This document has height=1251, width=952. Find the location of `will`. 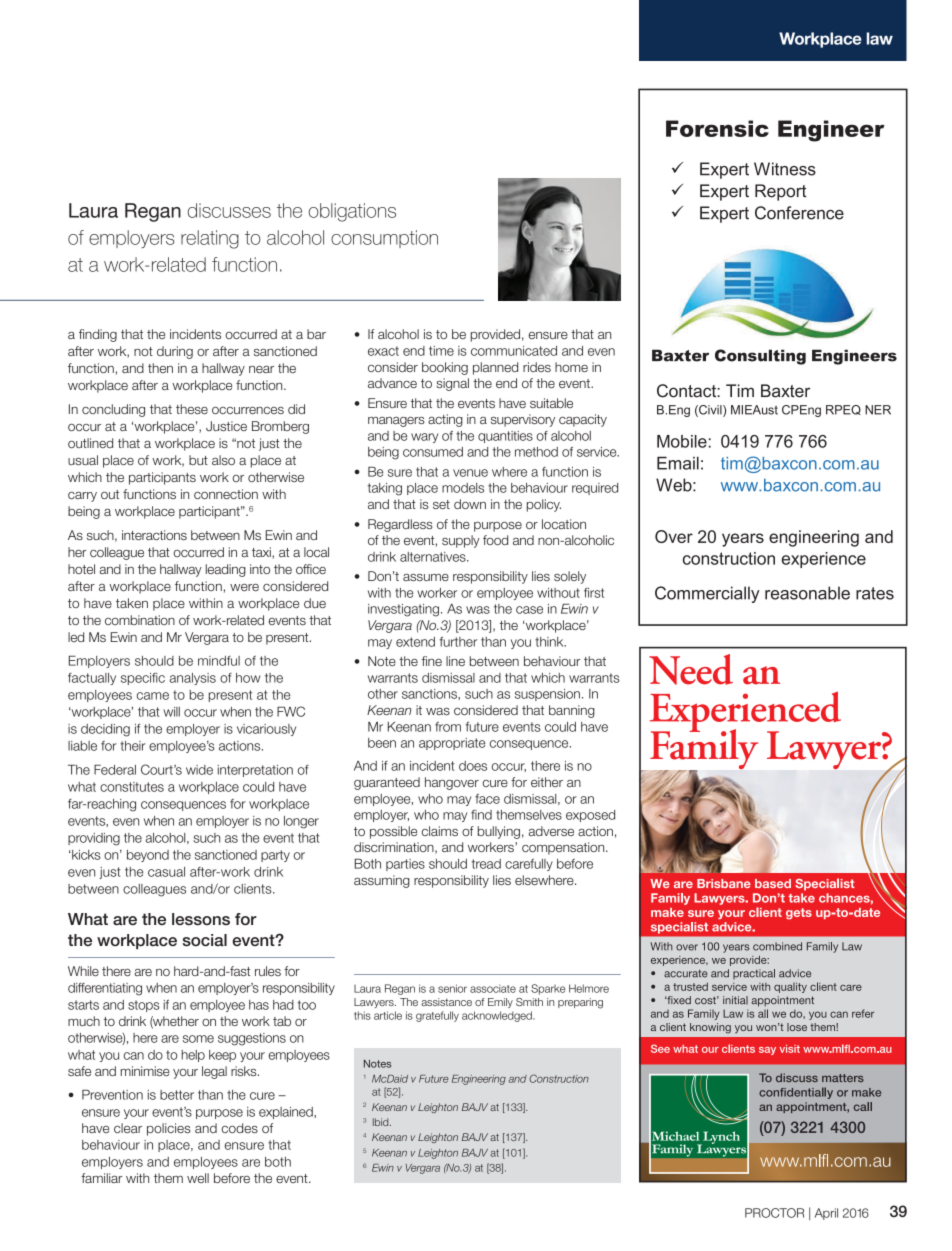

will is located at coordinates (171, 712).
